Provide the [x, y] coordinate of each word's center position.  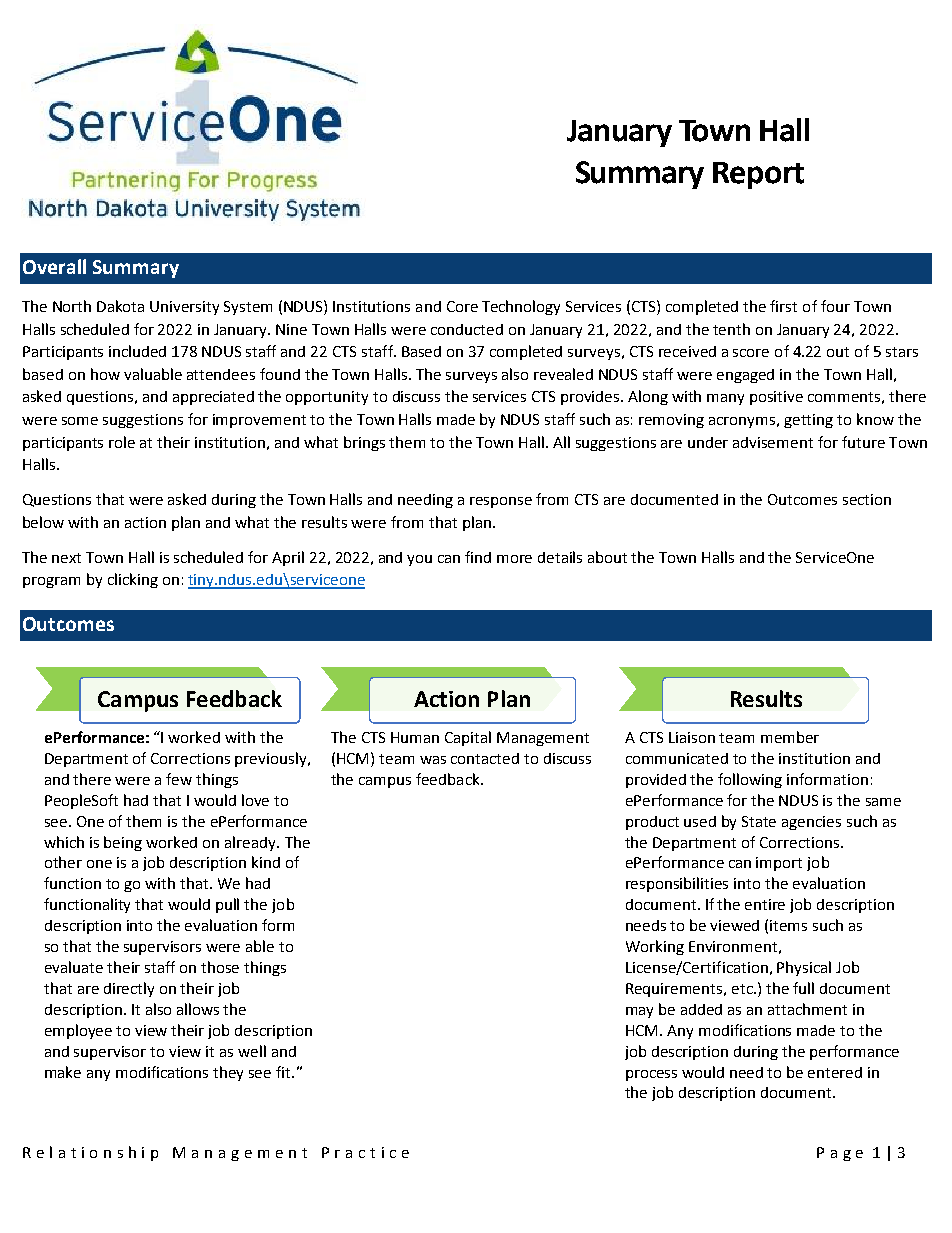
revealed [563, 374]
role [122, 442]
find [478, 557]
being [123, 843]
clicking [133, 580]
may [639, 1012]
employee [78, 1031]
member [790, 737]
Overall [54, 266]
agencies [811, 823]
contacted [485, 758]
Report [758, 175]
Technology [521, 307]
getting [808, 421]
